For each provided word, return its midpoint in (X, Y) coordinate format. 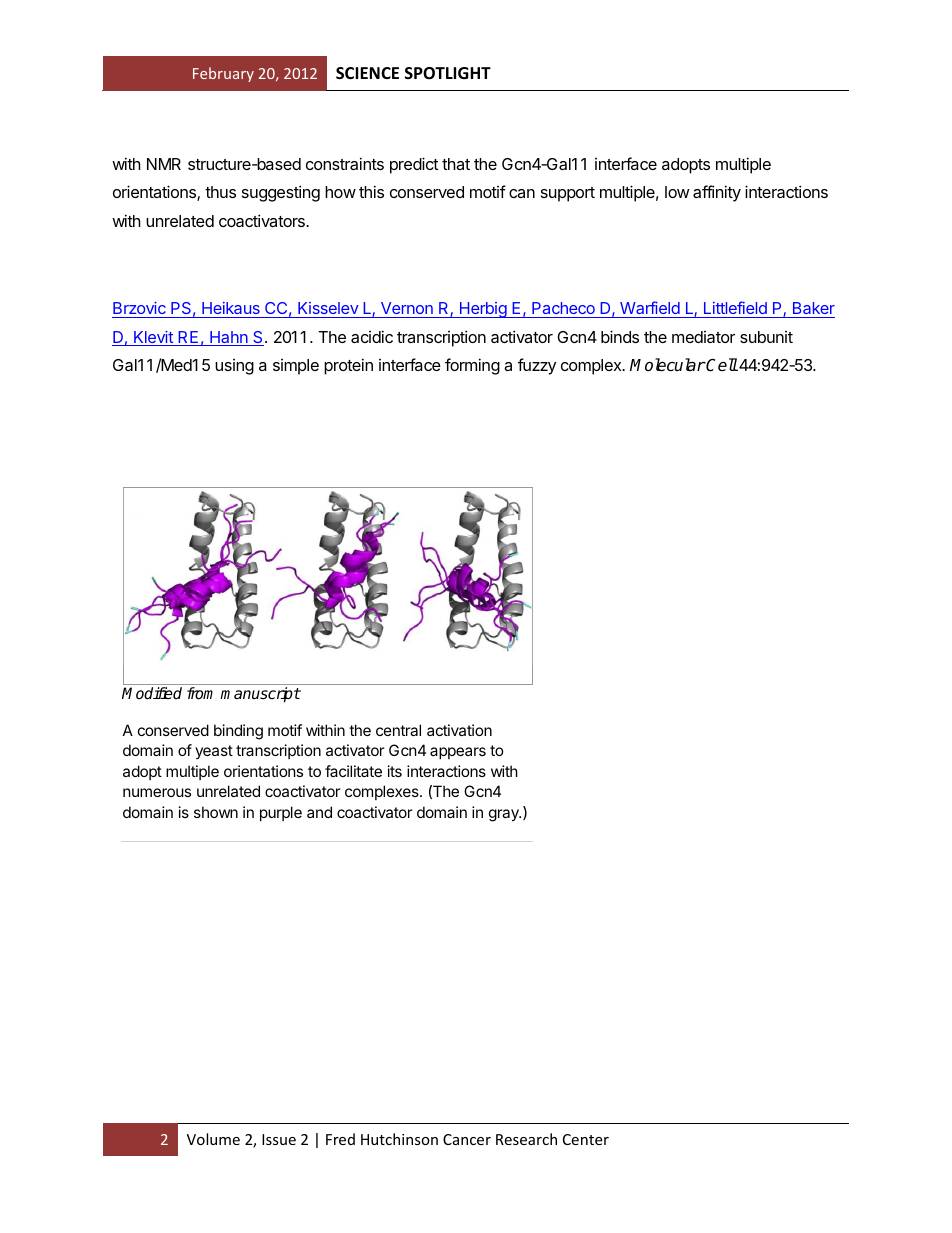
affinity (717, 193)
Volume (213, 1139)
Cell (721, 365)
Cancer (467, 1139)
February (223, 74)
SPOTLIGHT (448, 73)
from (200, 693)
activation (459, 730)
